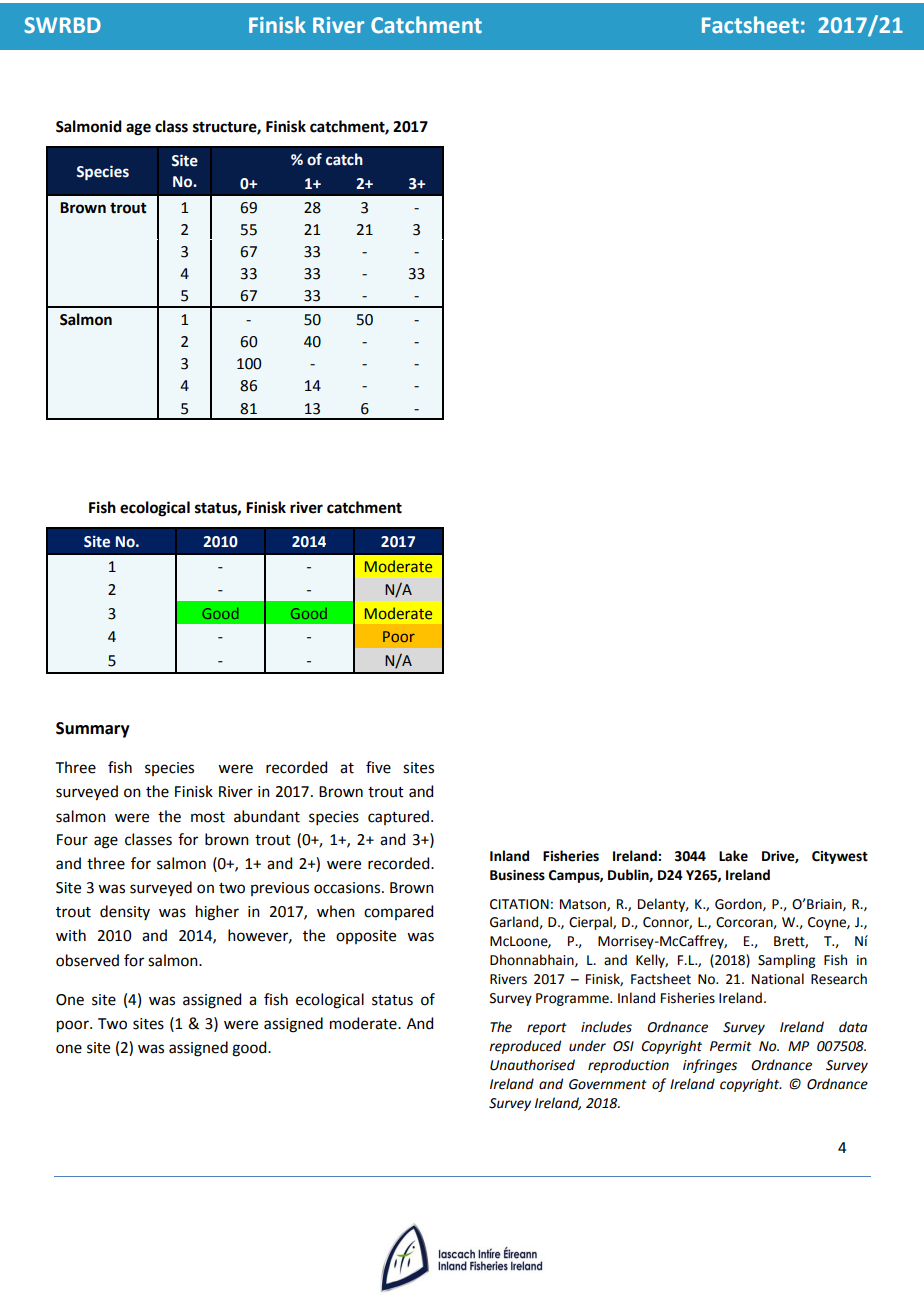 This screenshot has width=924, height=1308. Describe the element at coordinates (267, 816) in the screenshot. I see `abundant` at that location.
